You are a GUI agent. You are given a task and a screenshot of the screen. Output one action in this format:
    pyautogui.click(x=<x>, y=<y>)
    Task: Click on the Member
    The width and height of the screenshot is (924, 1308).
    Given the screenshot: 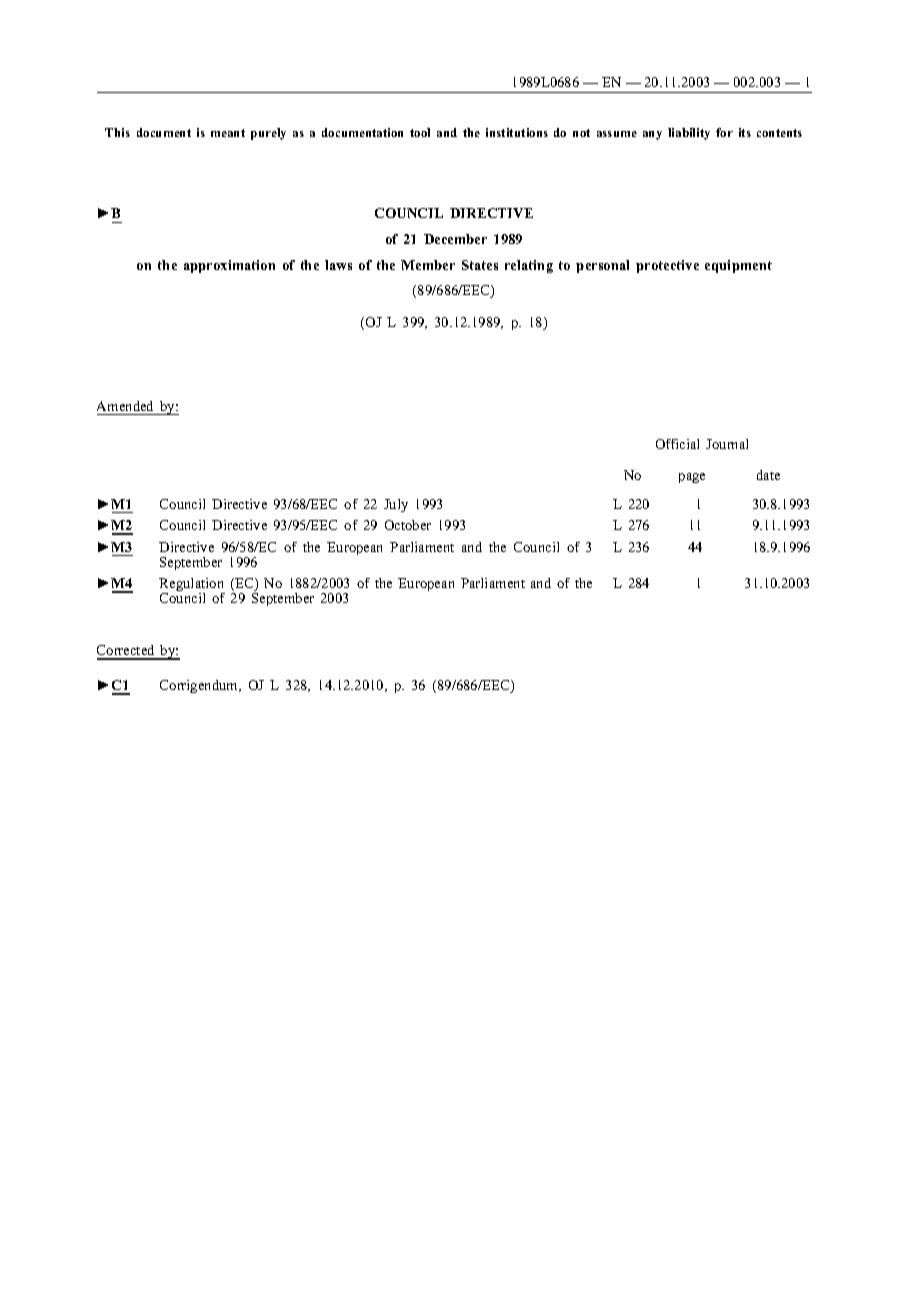 What is the action you would take?
    pyautogui.click(x=428, y=265)
